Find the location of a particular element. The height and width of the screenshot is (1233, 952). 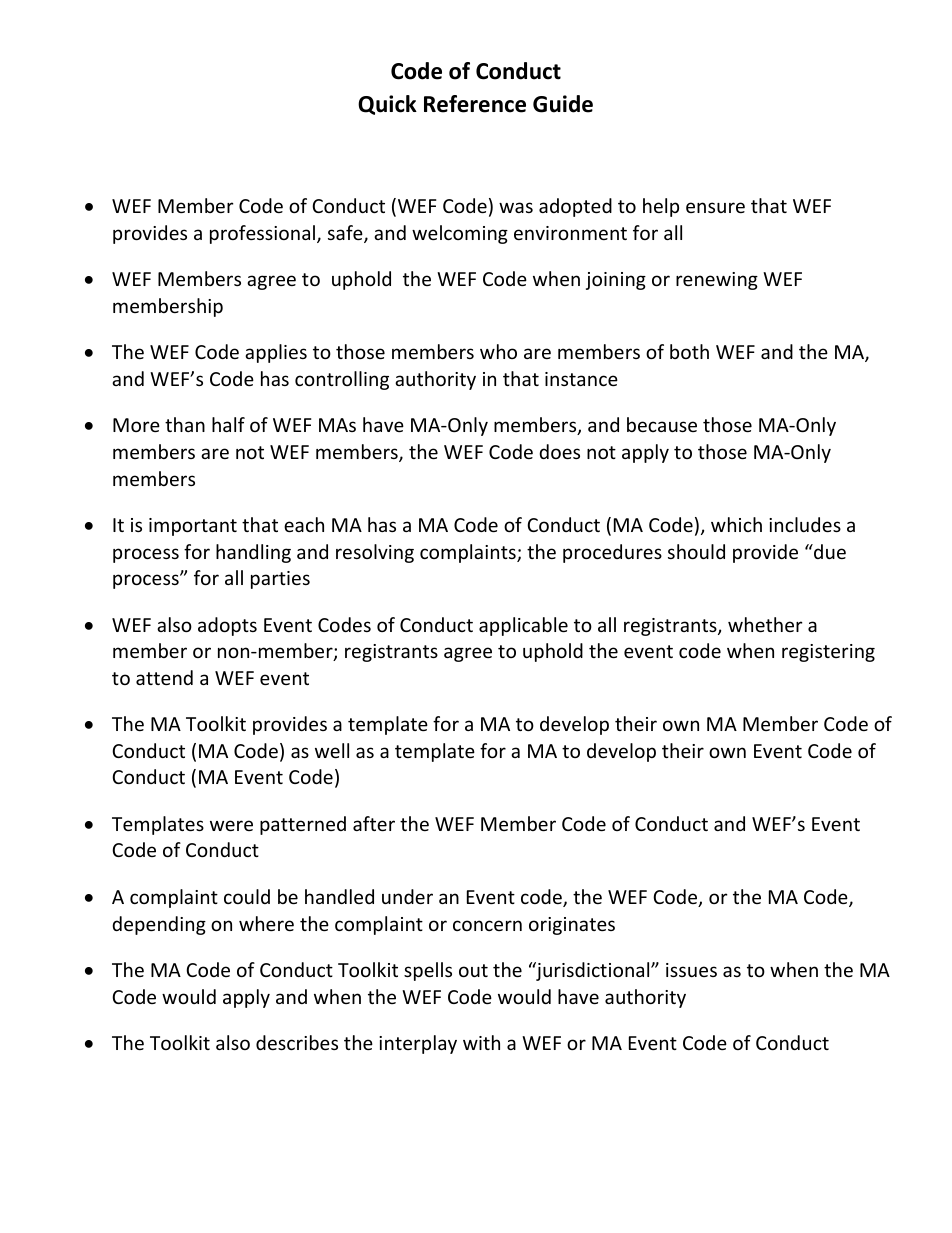

after is located at coordinates (374, 823).
